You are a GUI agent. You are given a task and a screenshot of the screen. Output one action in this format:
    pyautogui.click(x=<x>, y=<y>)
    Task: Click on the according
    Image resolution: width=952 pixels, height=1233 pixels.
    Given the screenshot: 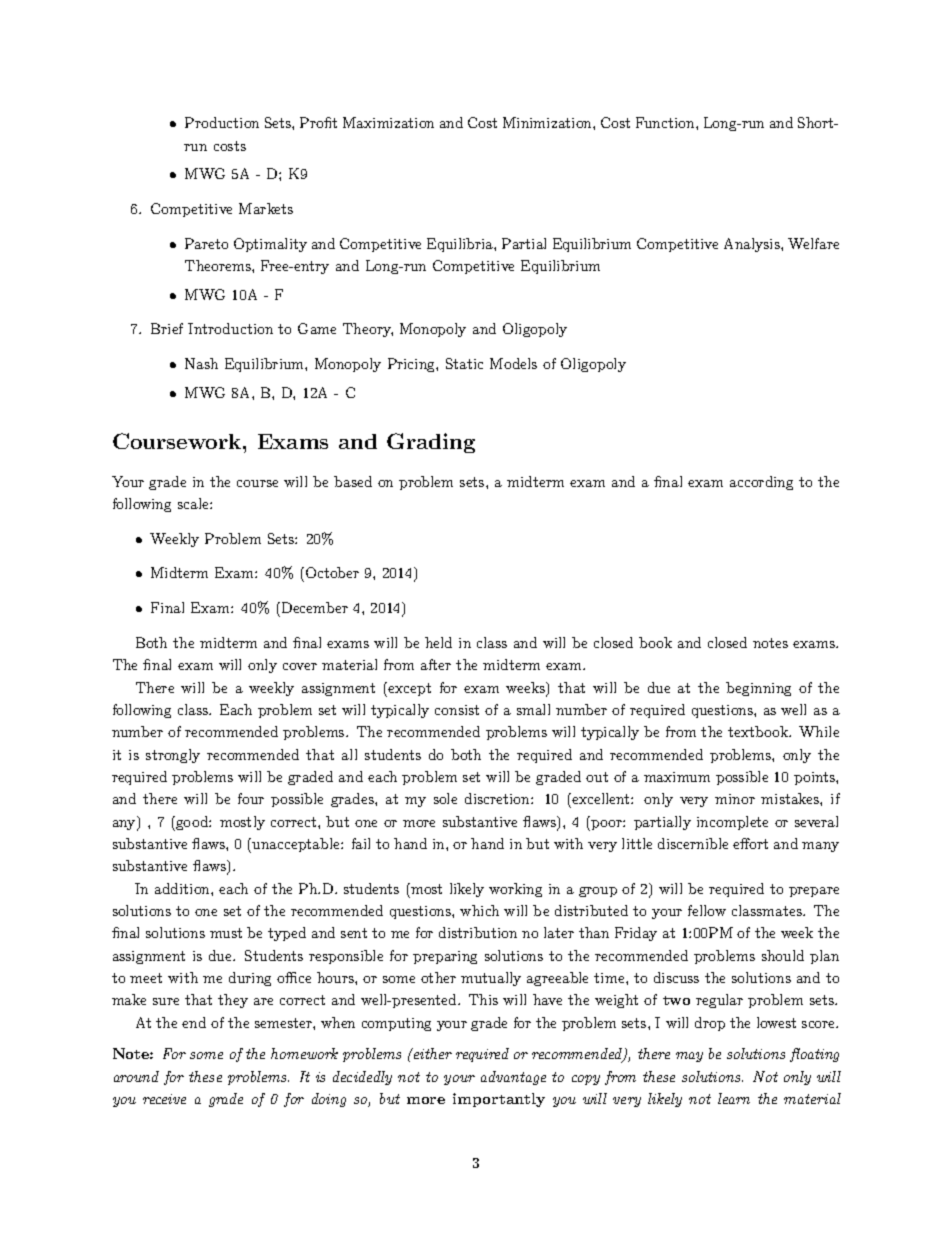 What is the action you would take?
    pyautogui.click(x=761, y=483)
